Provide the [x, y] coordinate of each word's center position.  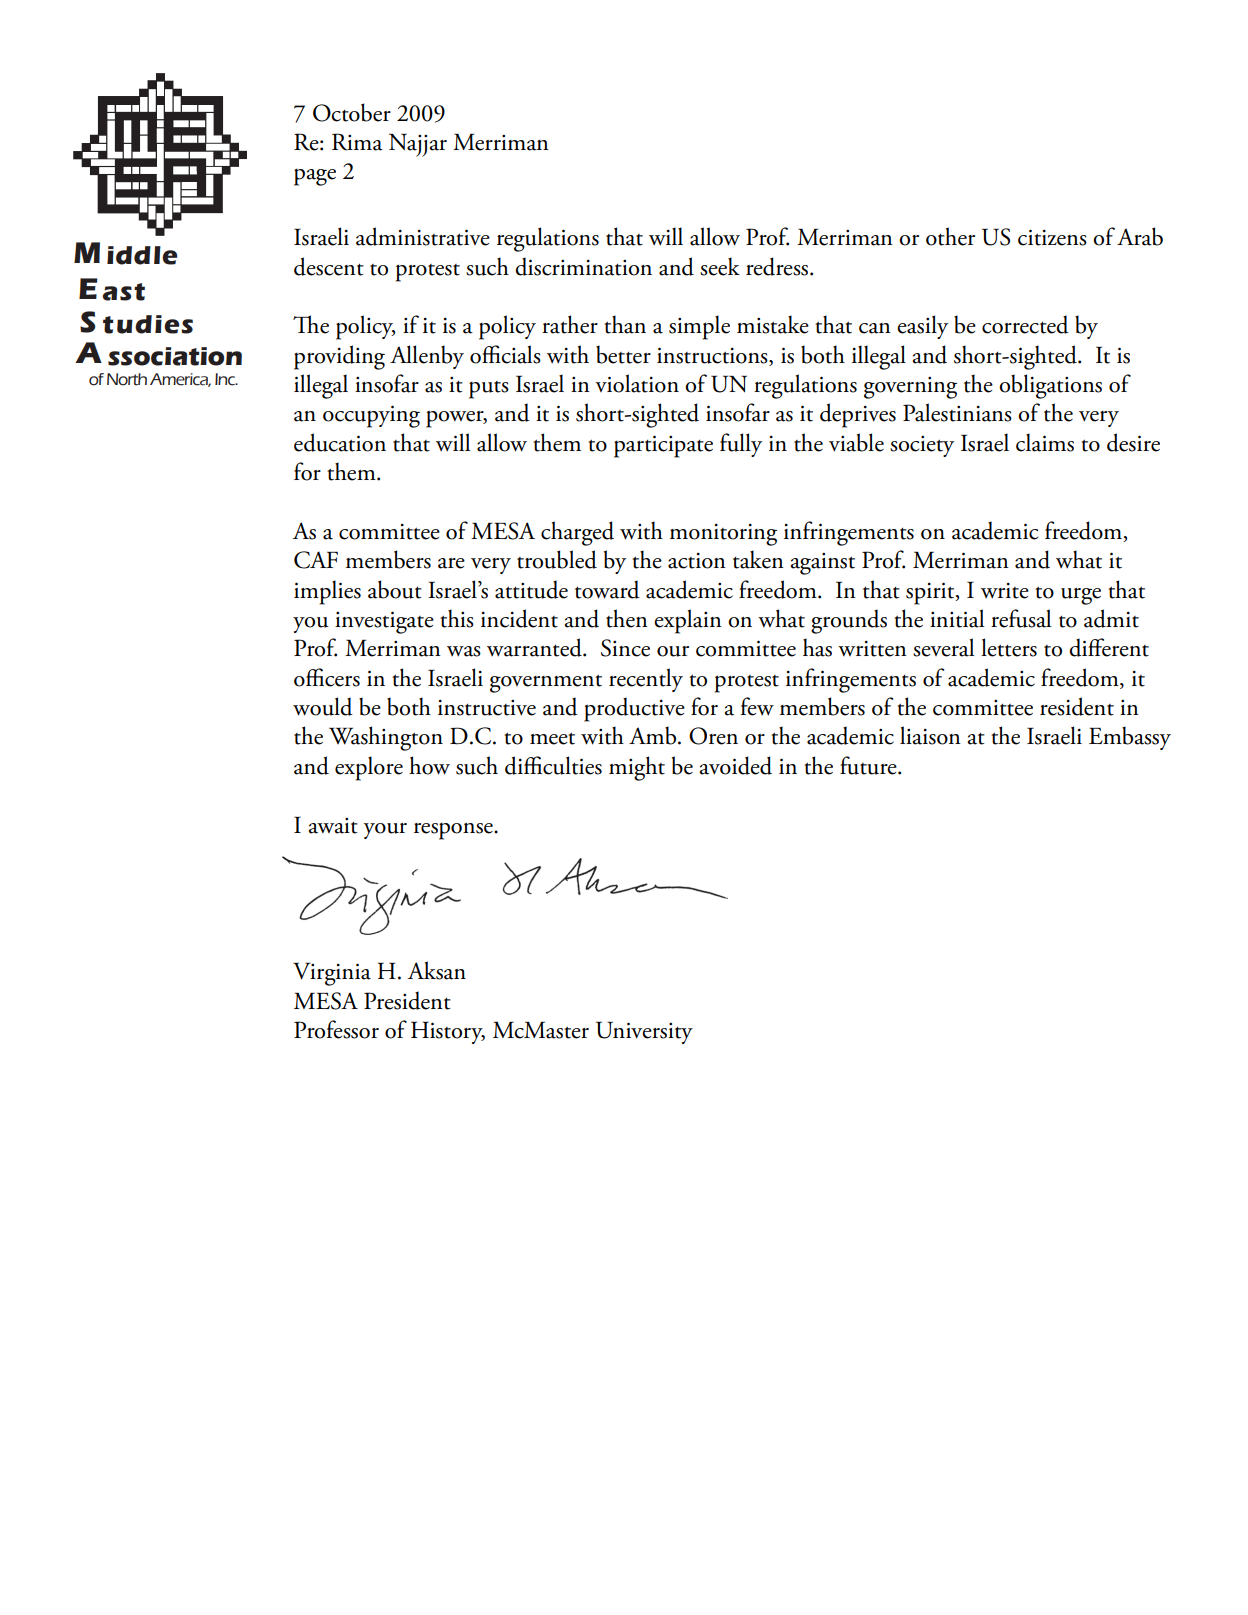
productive [634, 709]
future [869, 765]
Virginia [332, 974]
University [644, 1032]
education [340, 442]
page [315, 177]
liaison [930, 735]
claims [1045, 442]
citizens [1052, 237]
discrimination [583, 266]
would [323, 706]
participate [663, 446]
